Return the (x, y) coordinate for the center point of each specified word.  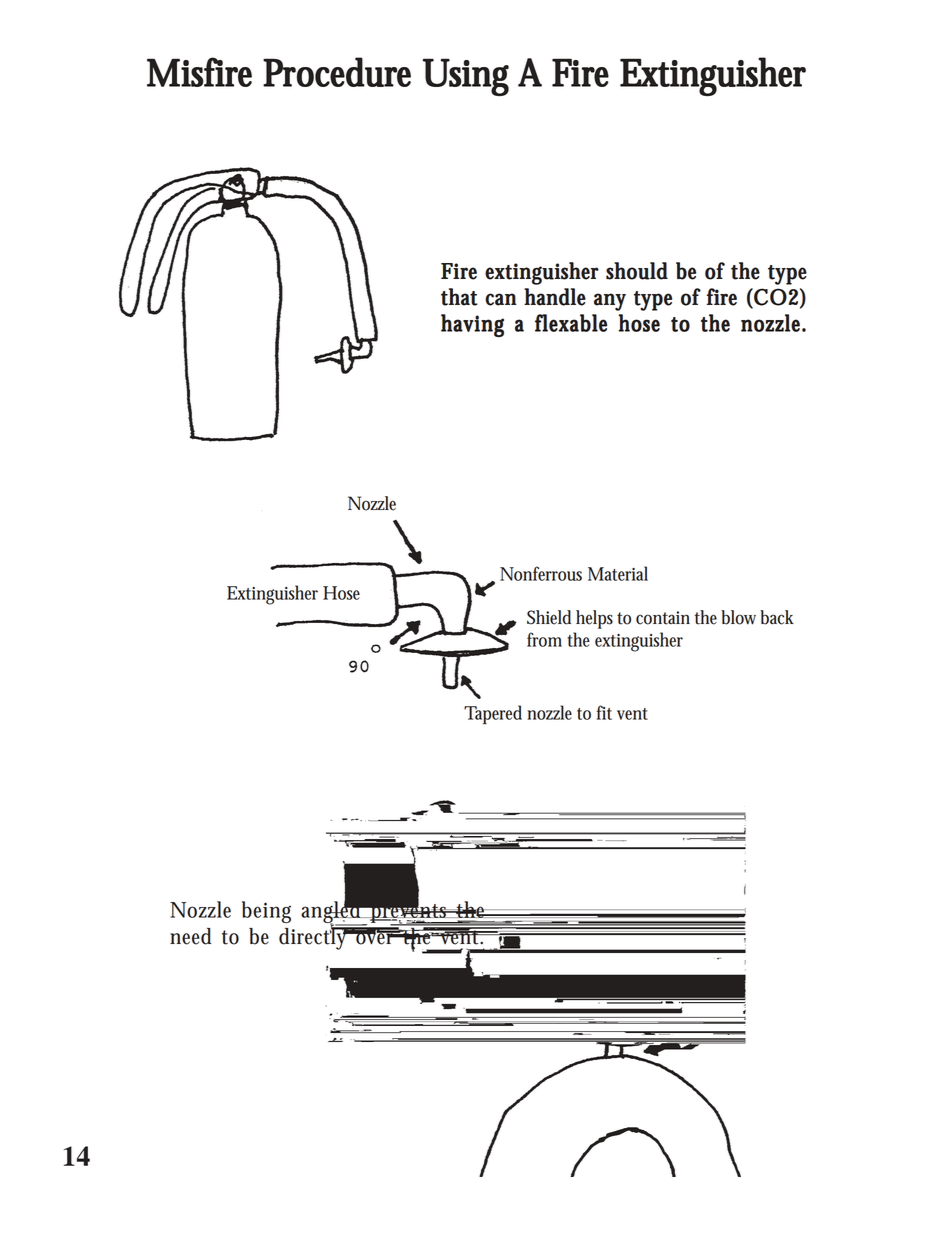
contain (663, 618)
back (777, 617)
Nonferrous (541, 573)
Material (618, 573)
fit (604, 712)
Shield (549, 617)
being (266, 912)
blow (741, 617)
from (544, 639)
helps (594, 619)
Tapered (493, 714)
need (190, 936)
